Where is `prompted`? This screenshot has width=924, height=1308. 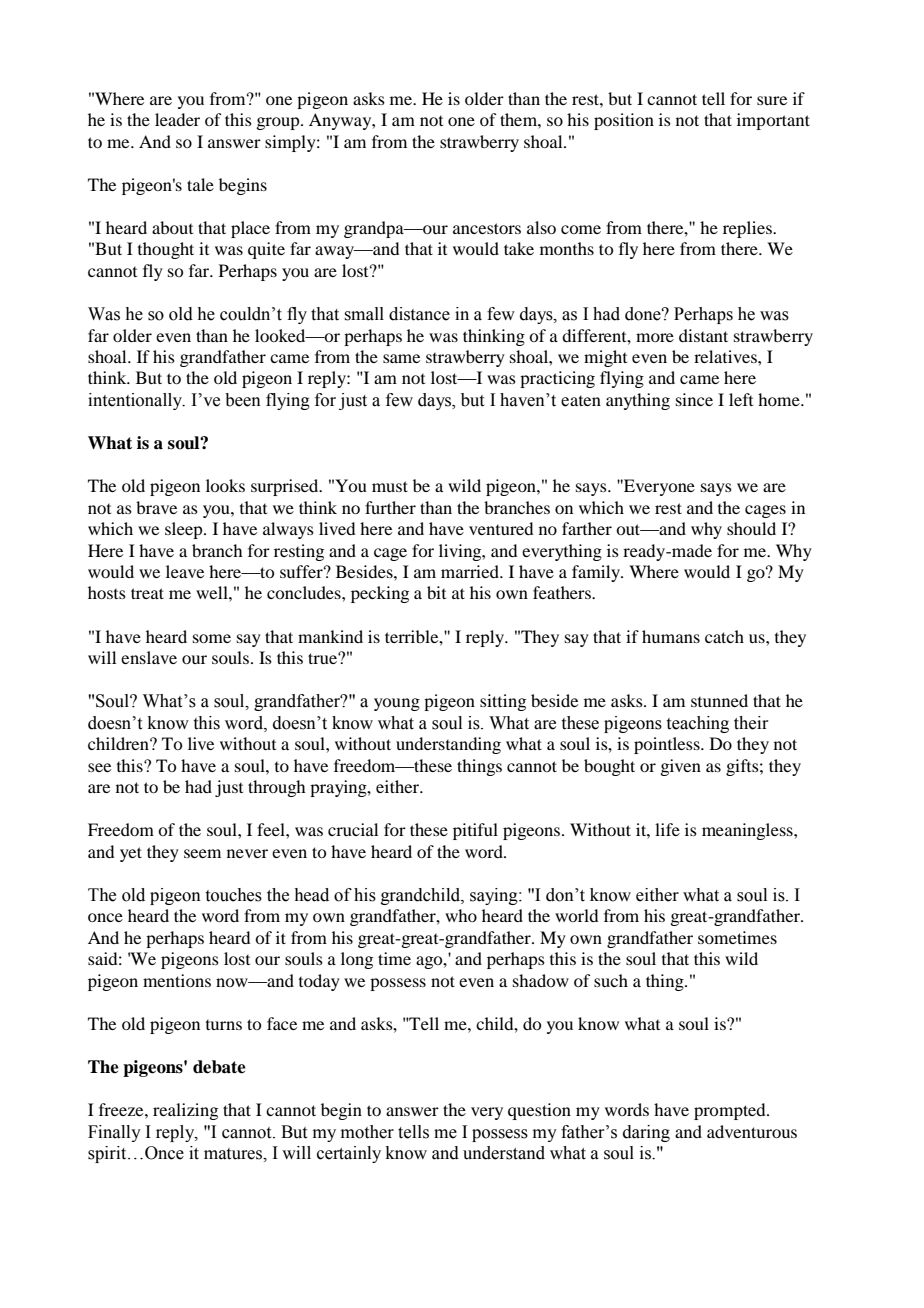
prompted is located at coordinates (731, 1111).
